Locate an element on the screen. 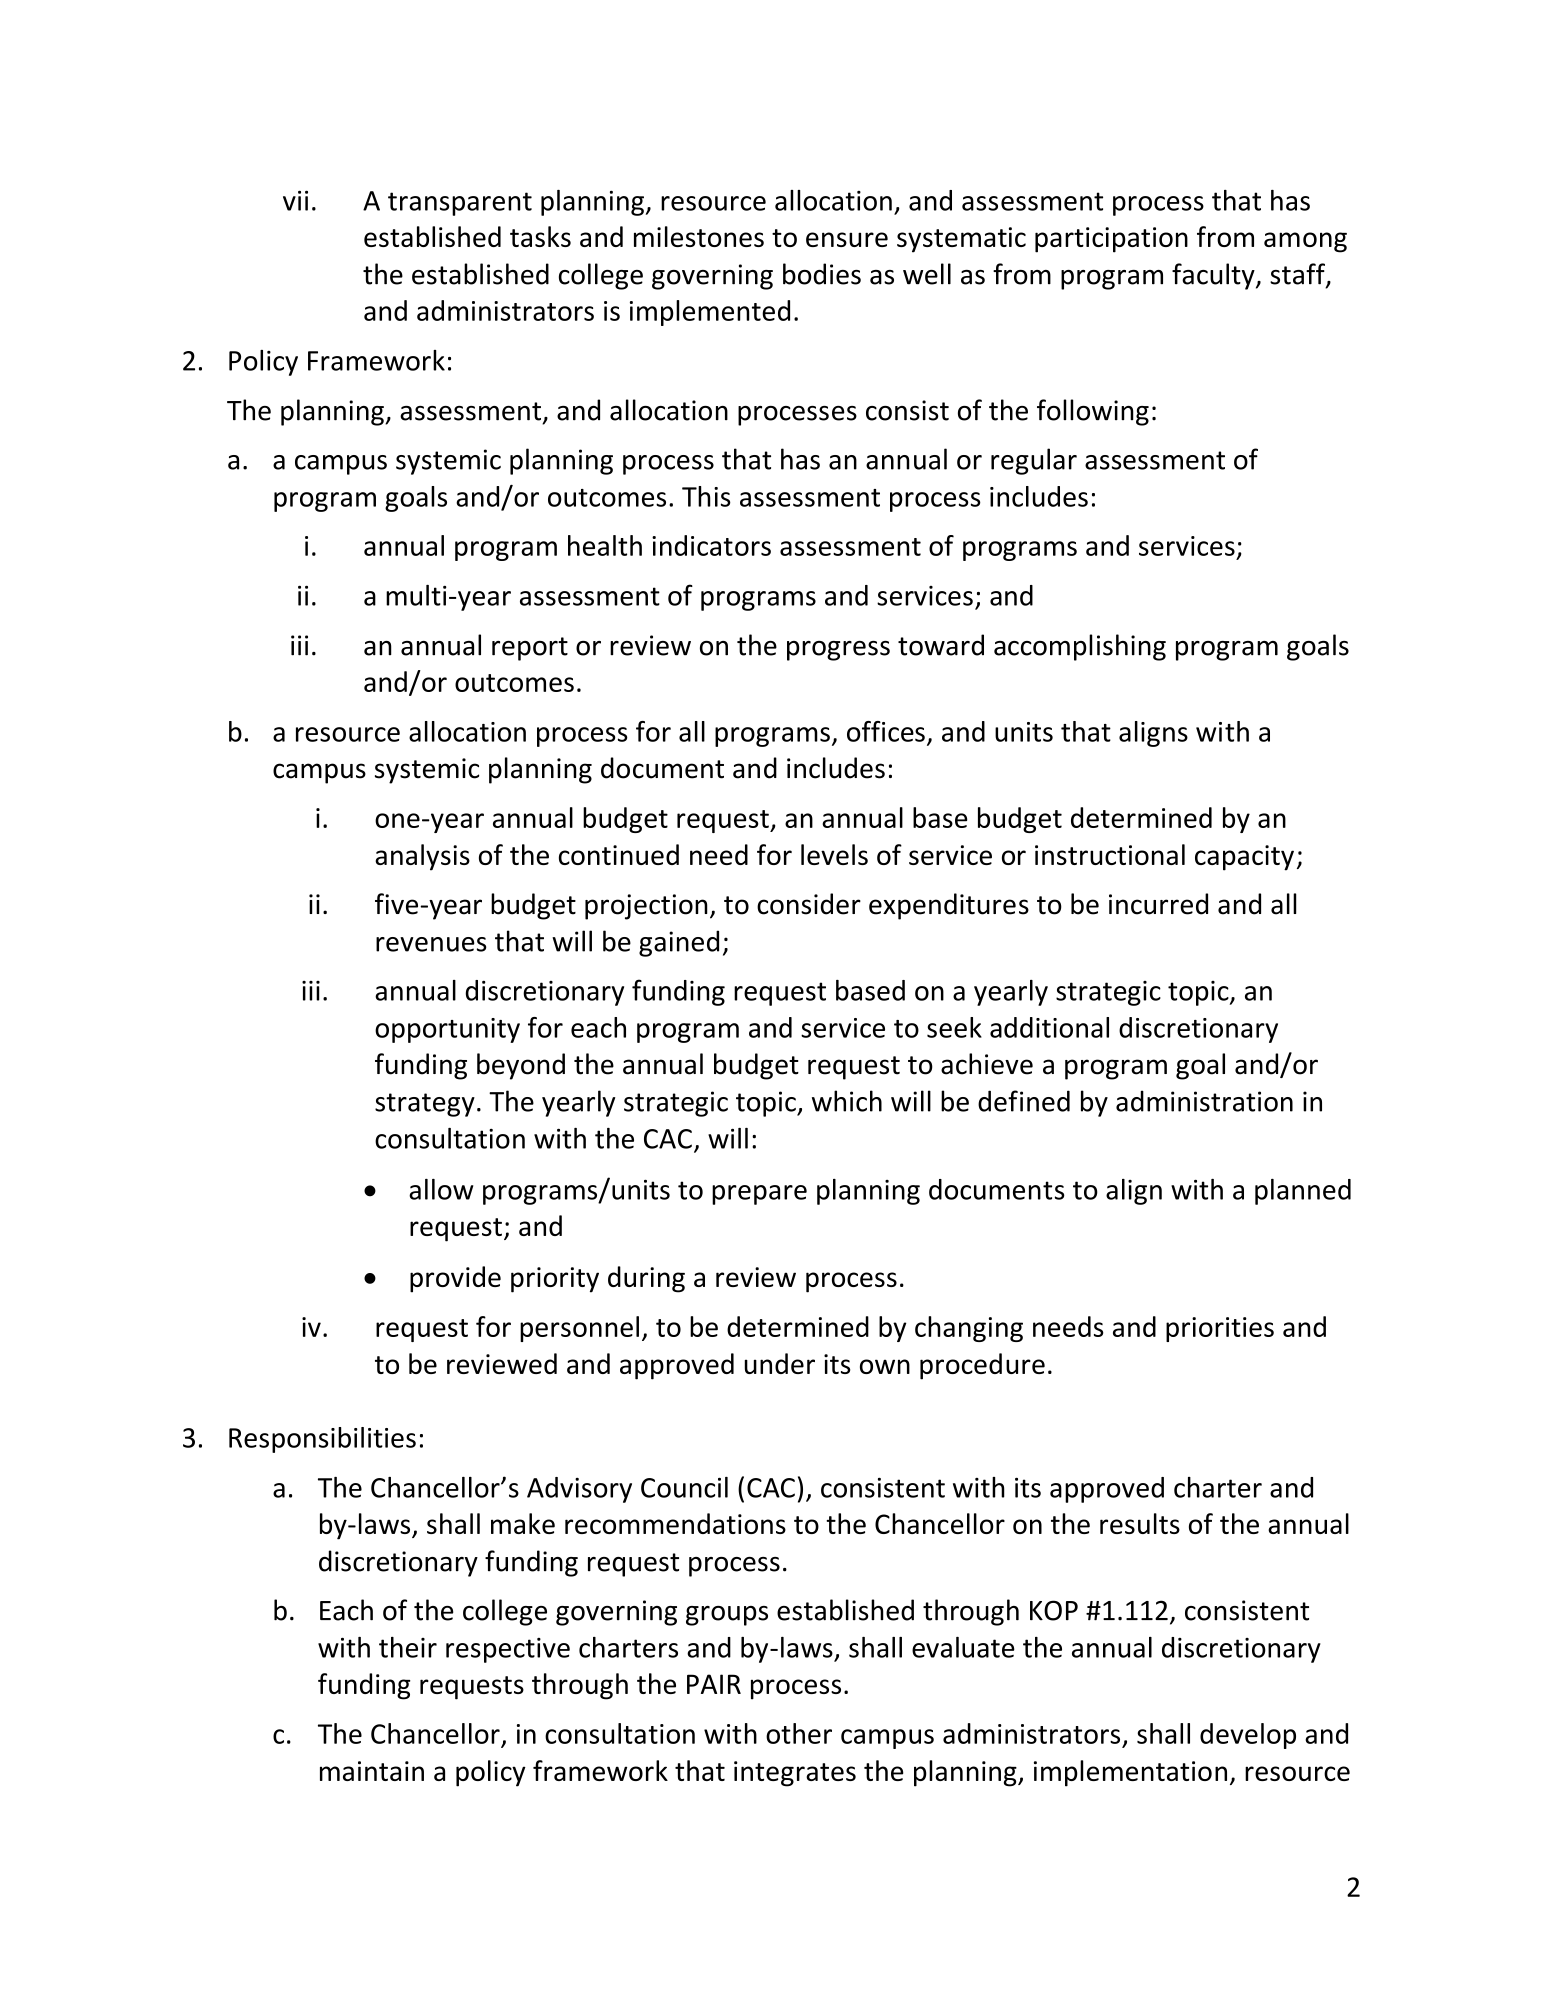 The width and height of the screenshot is (1542, 1995). bodies is located at coordinates (822, 274).
